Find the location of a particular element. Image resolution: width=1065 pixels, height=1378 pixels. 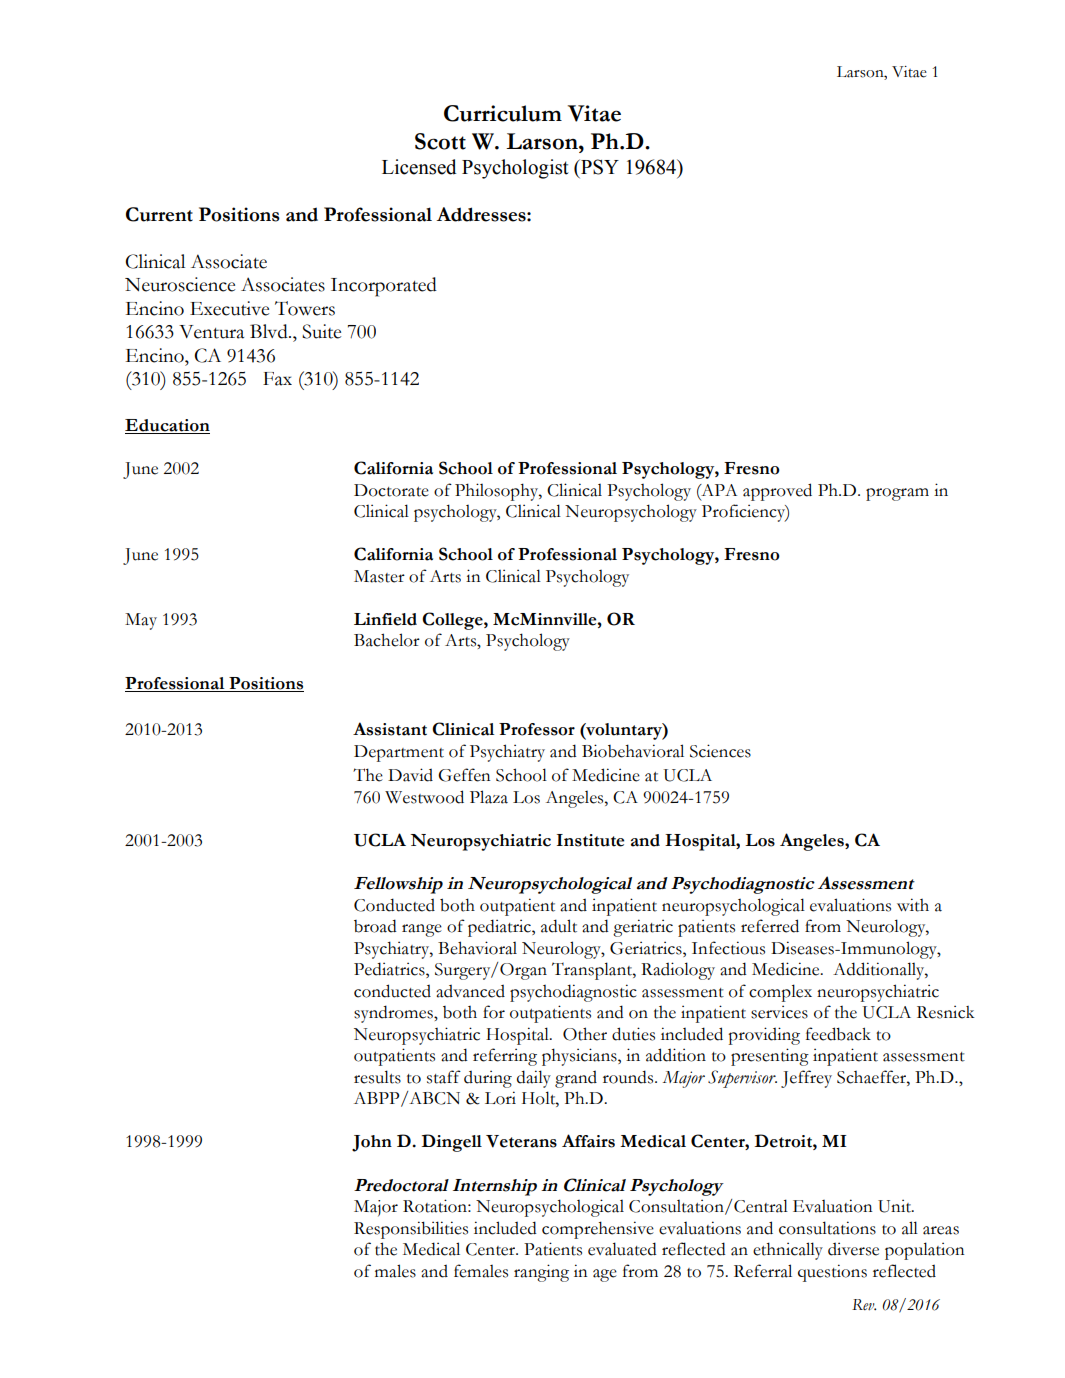

Sciences is located at coordinates (720, 751).
